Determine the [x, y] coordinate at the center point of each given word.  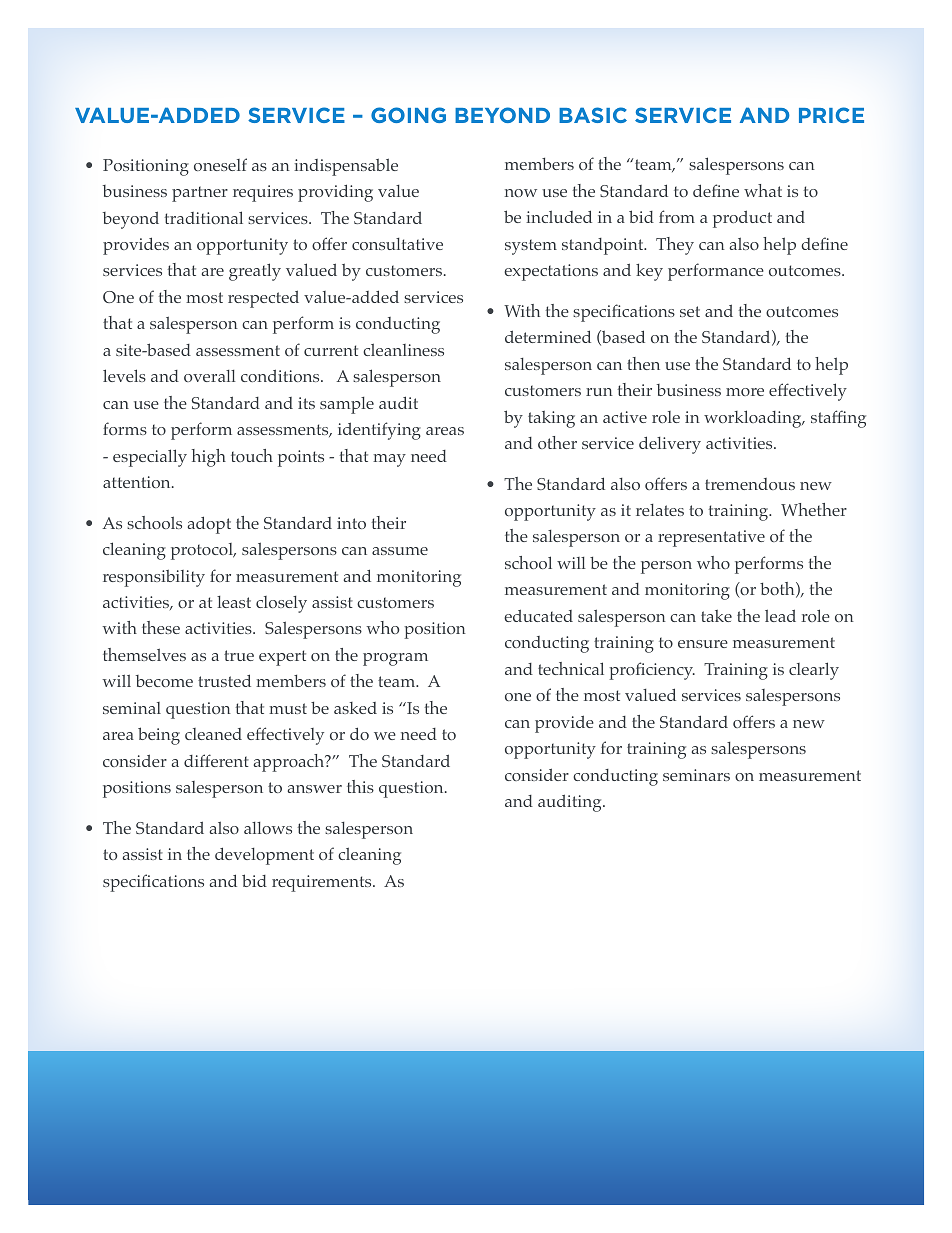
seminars [696, 775]
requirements [323, 883]
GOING [408, 115]
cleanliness [403, 349]
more [745, 392]
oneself [220, 164]
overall [210, 376]
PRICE [831, 115]
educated [538, 615]
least [234, 602]
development [264, 856]
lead [780, 615]
